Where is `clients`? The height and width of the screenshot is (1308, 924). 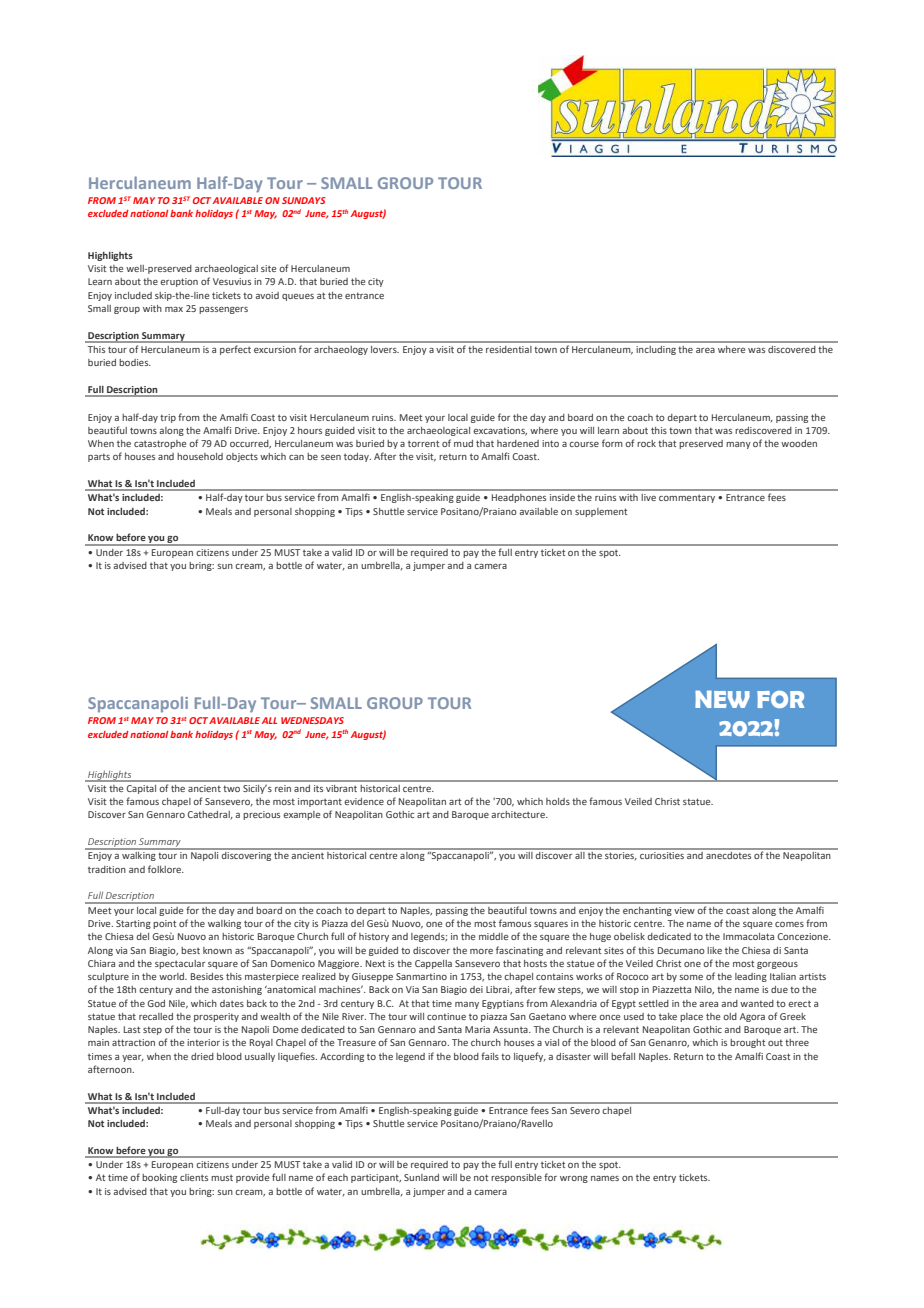
clients is located at coordinates (194, 1177).
